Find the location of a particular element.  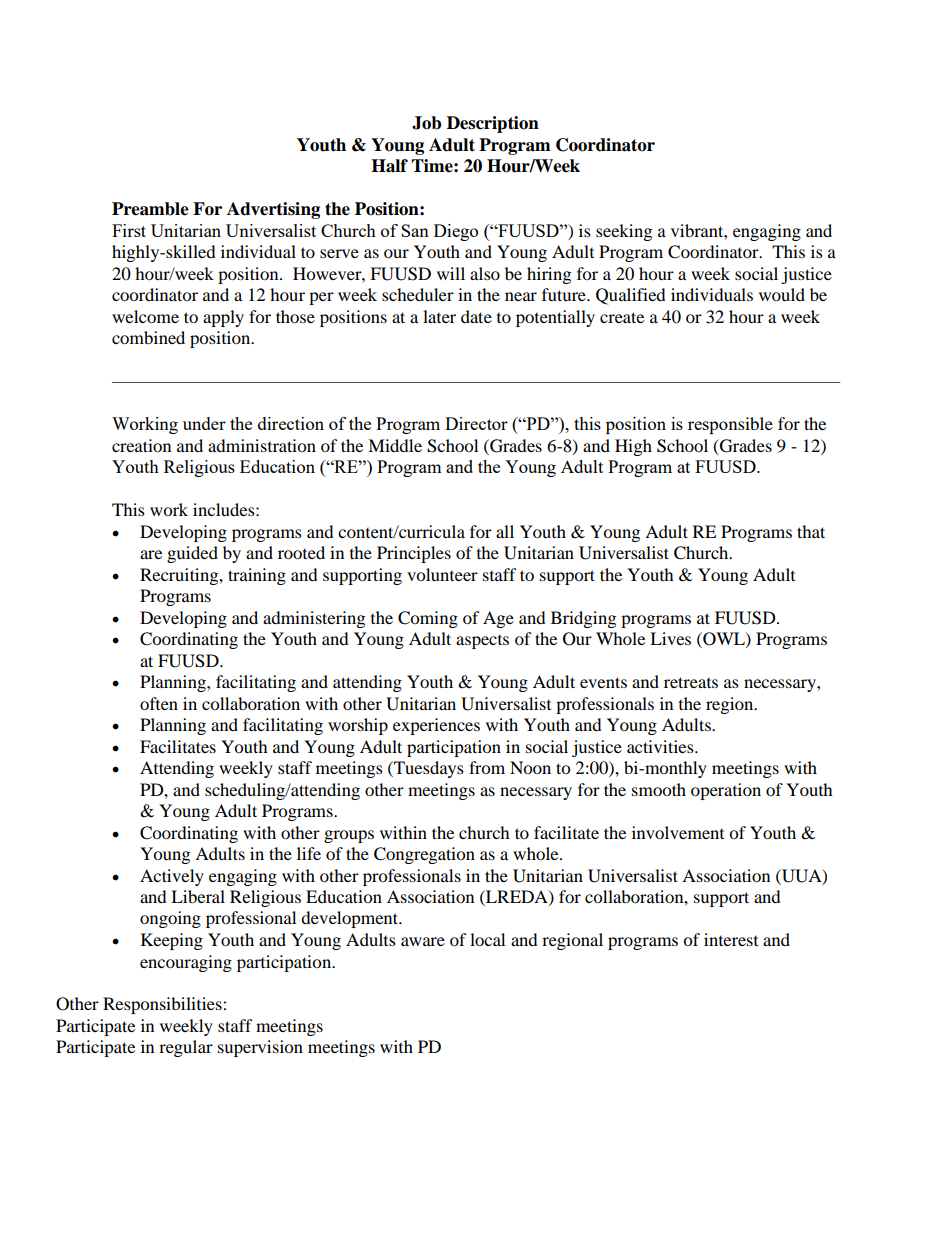

Description is located at coordinates (493, 124).
